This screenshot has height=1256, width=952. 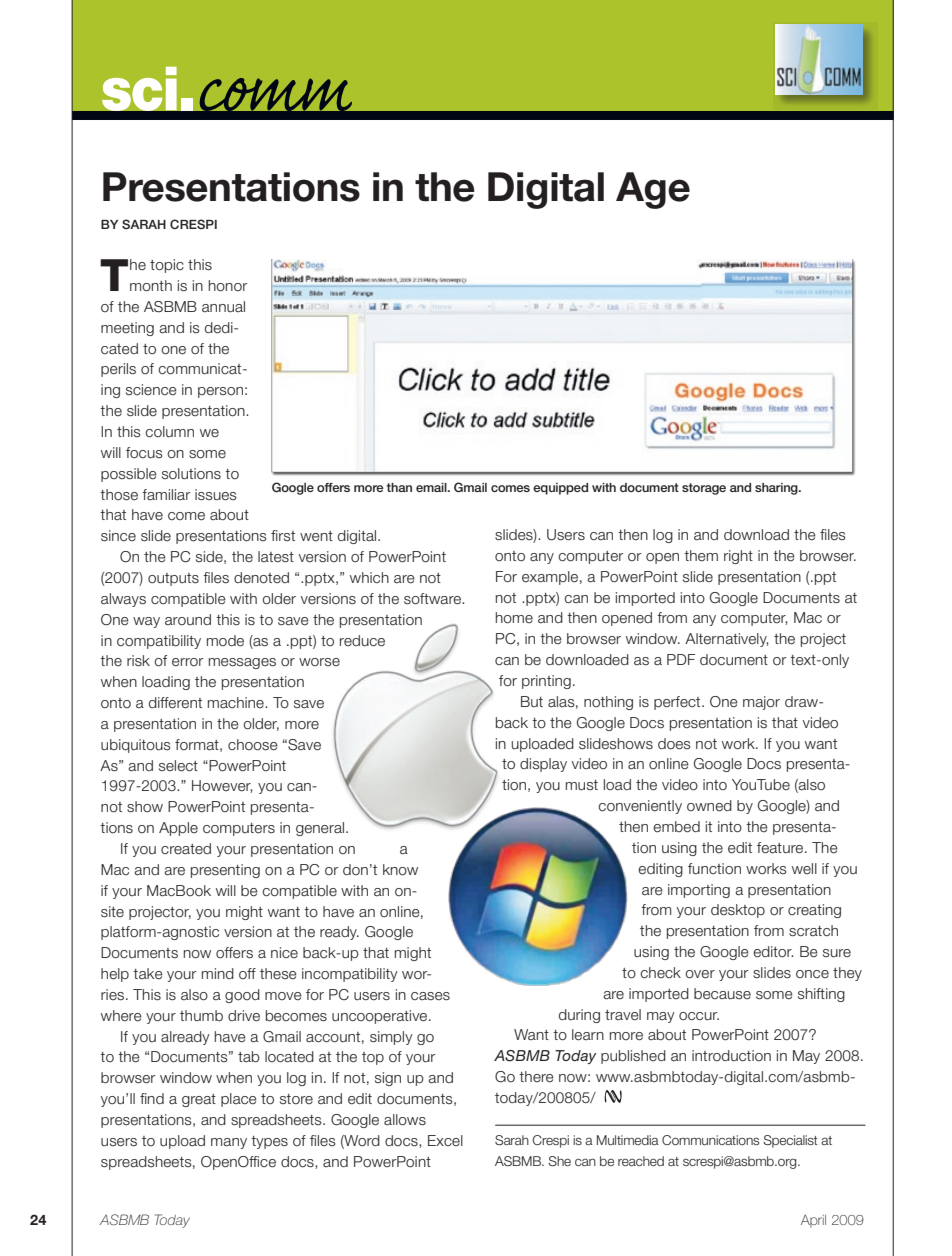 What do you see at coordinates (777, 489) in the screenshot?
I see `sharing` at bounding box center [777, 489].
